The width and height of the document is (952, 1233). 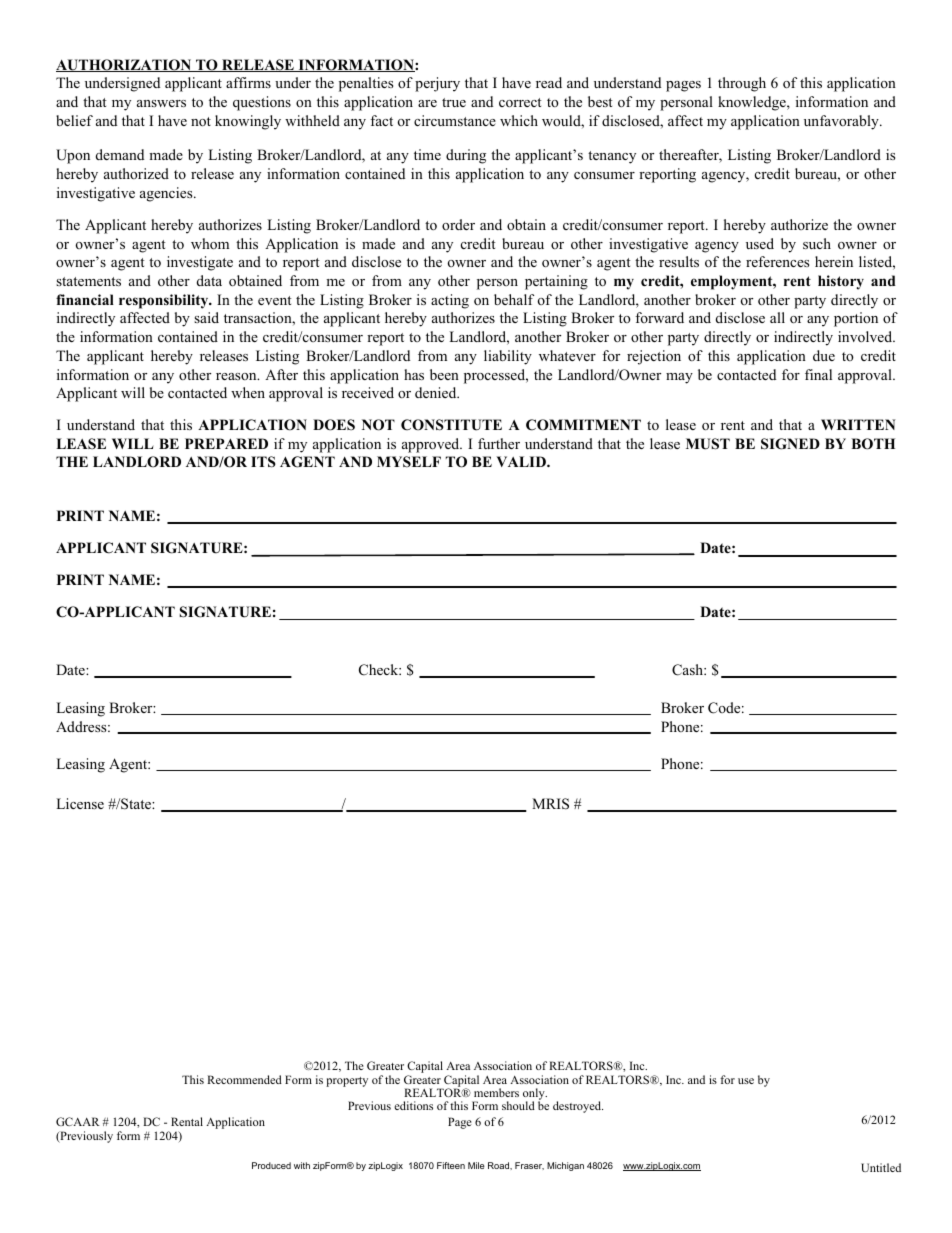 What do you see at coordinates (161, 103) in the document?
I see `answers` at bounding box center [161, 103].
